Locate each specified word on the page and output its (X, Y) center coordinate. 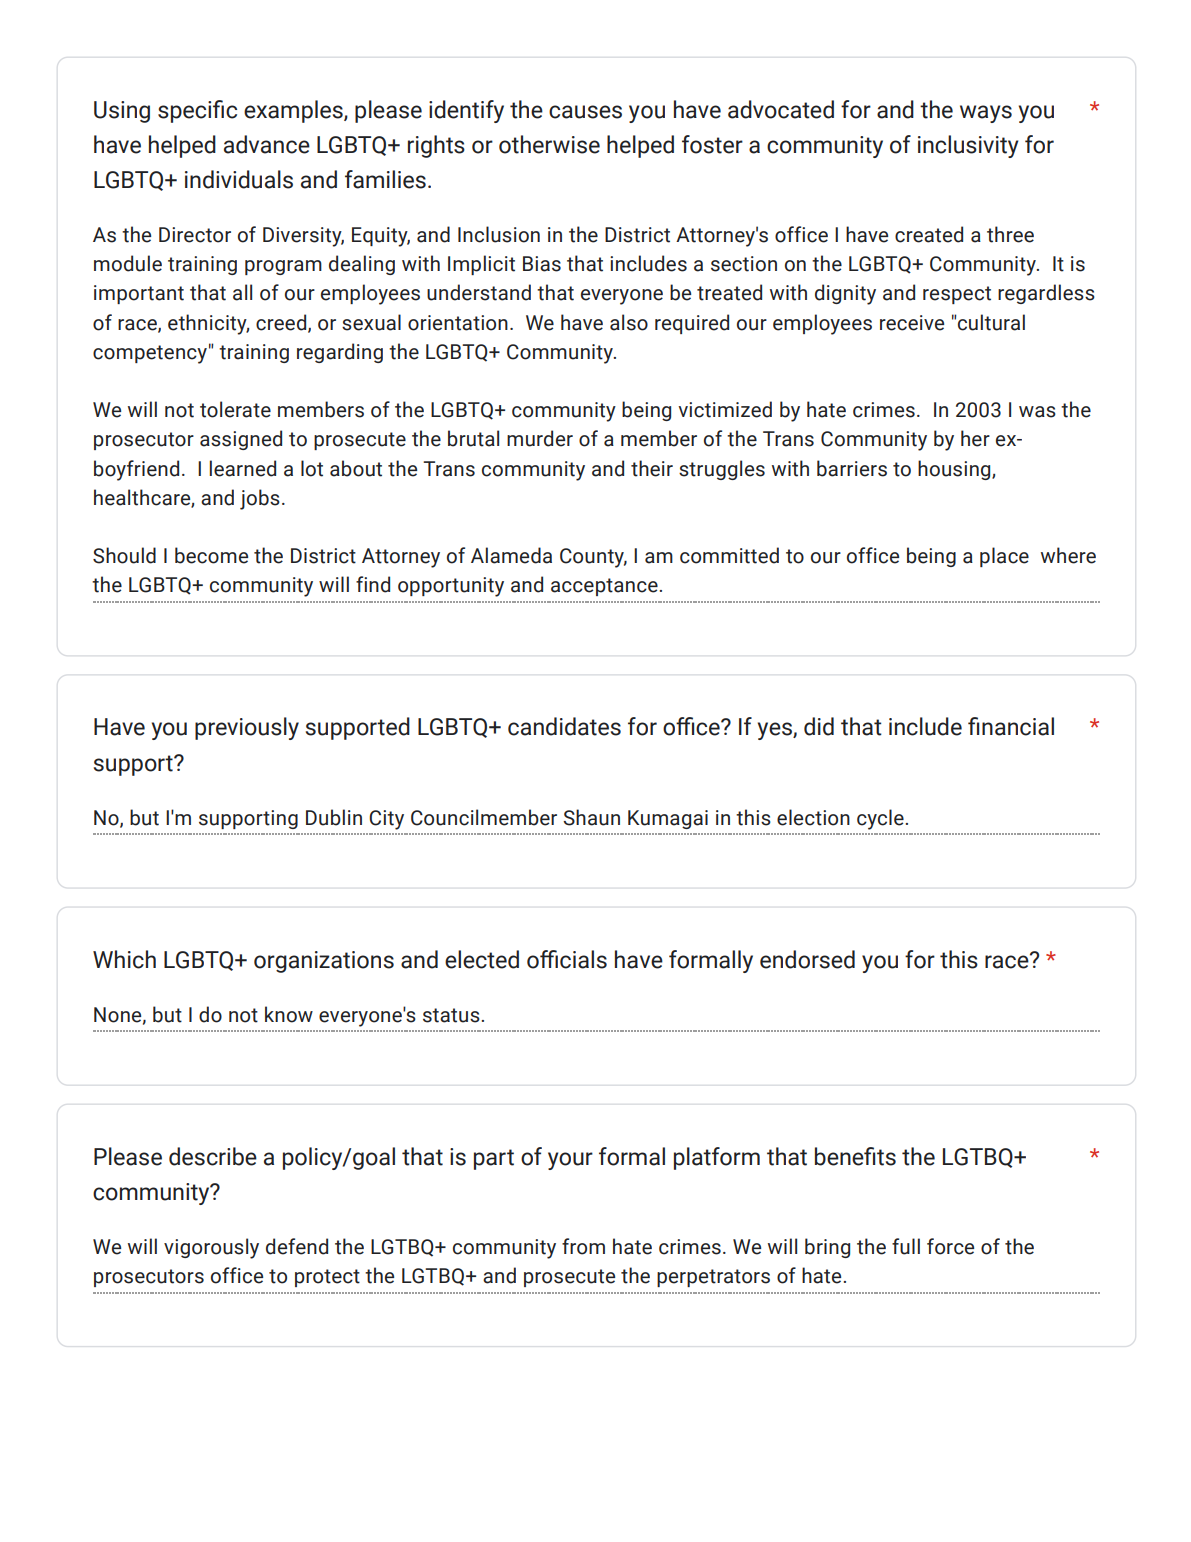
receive (912, 323)
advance (267, 144)
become (211, 555)
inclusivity (968, 146)
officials (567, 959)
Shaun (591, 817)
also (629, 322)
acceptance (605, 587)
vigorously (211, 1248)
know (289, 1014)
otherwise (549, 144)
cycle (881, 819)
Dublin (334, 817)
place (1004, 557)
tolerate (235, 409)
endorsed (807, 959)
